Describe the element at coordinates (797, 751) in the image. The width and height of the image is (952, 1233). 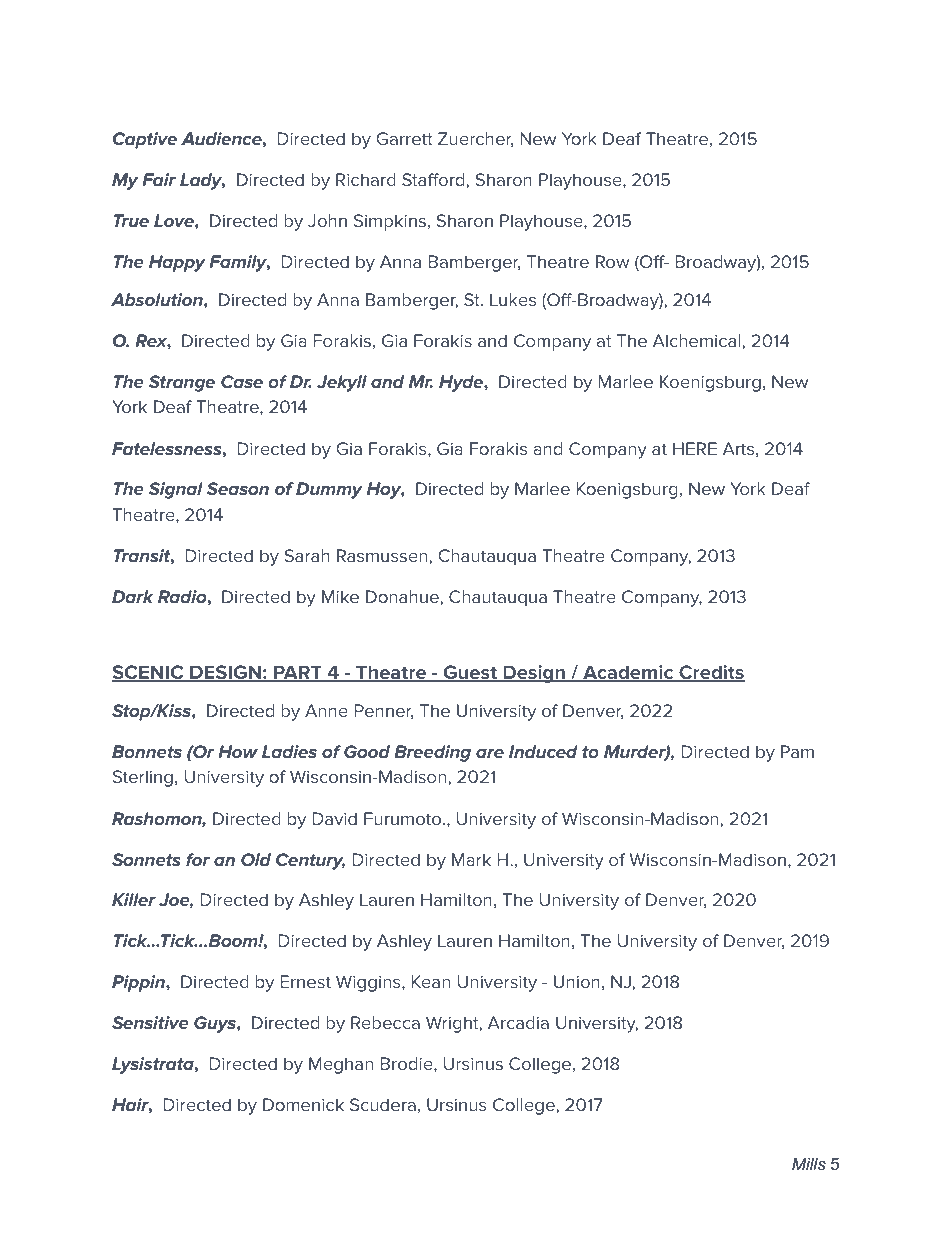
I see `Pam` at that location.
